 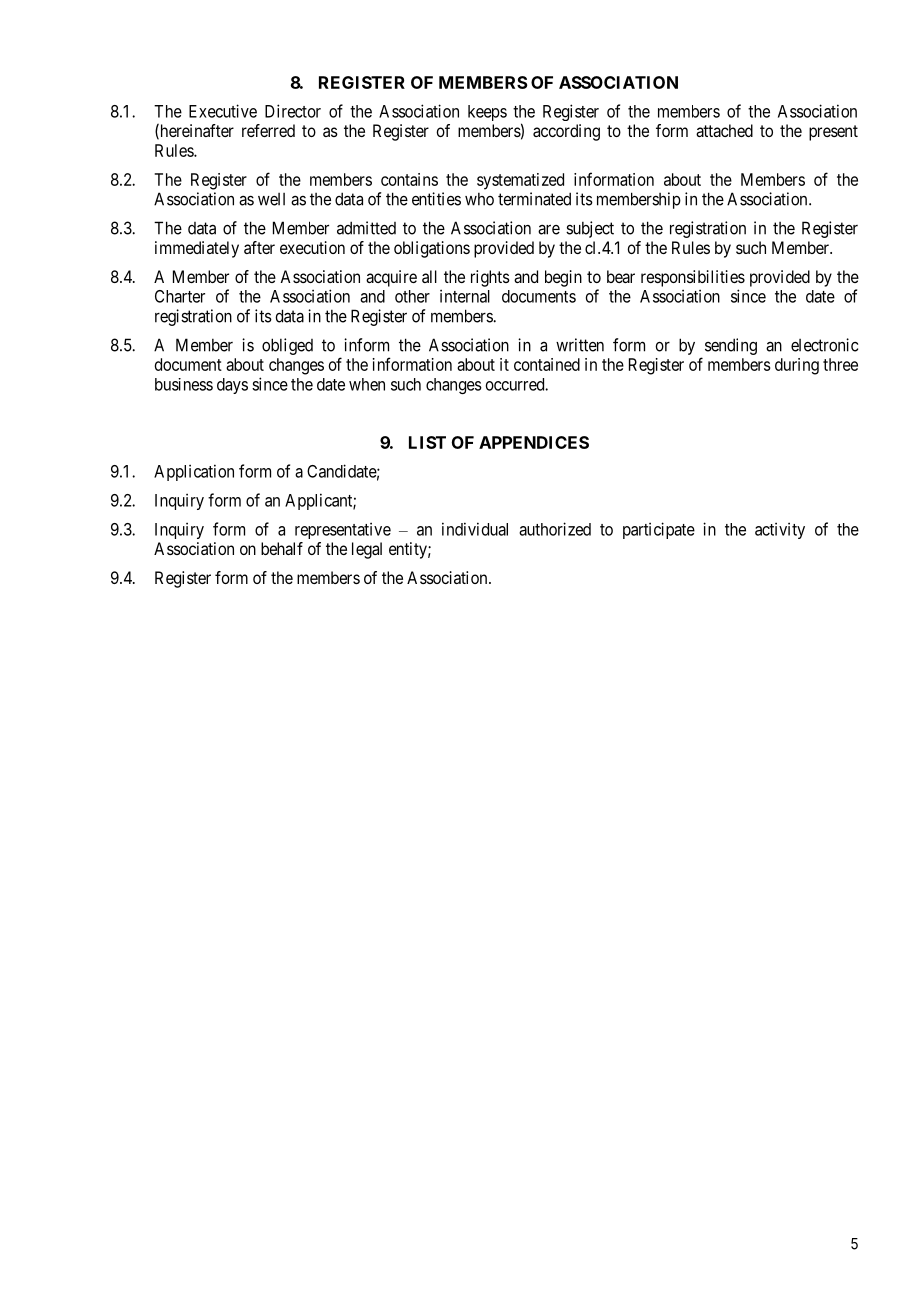 What do you see at coordinates (693, 278) in the page?
I see `responsibilities` at bounding box center [693, 278].
